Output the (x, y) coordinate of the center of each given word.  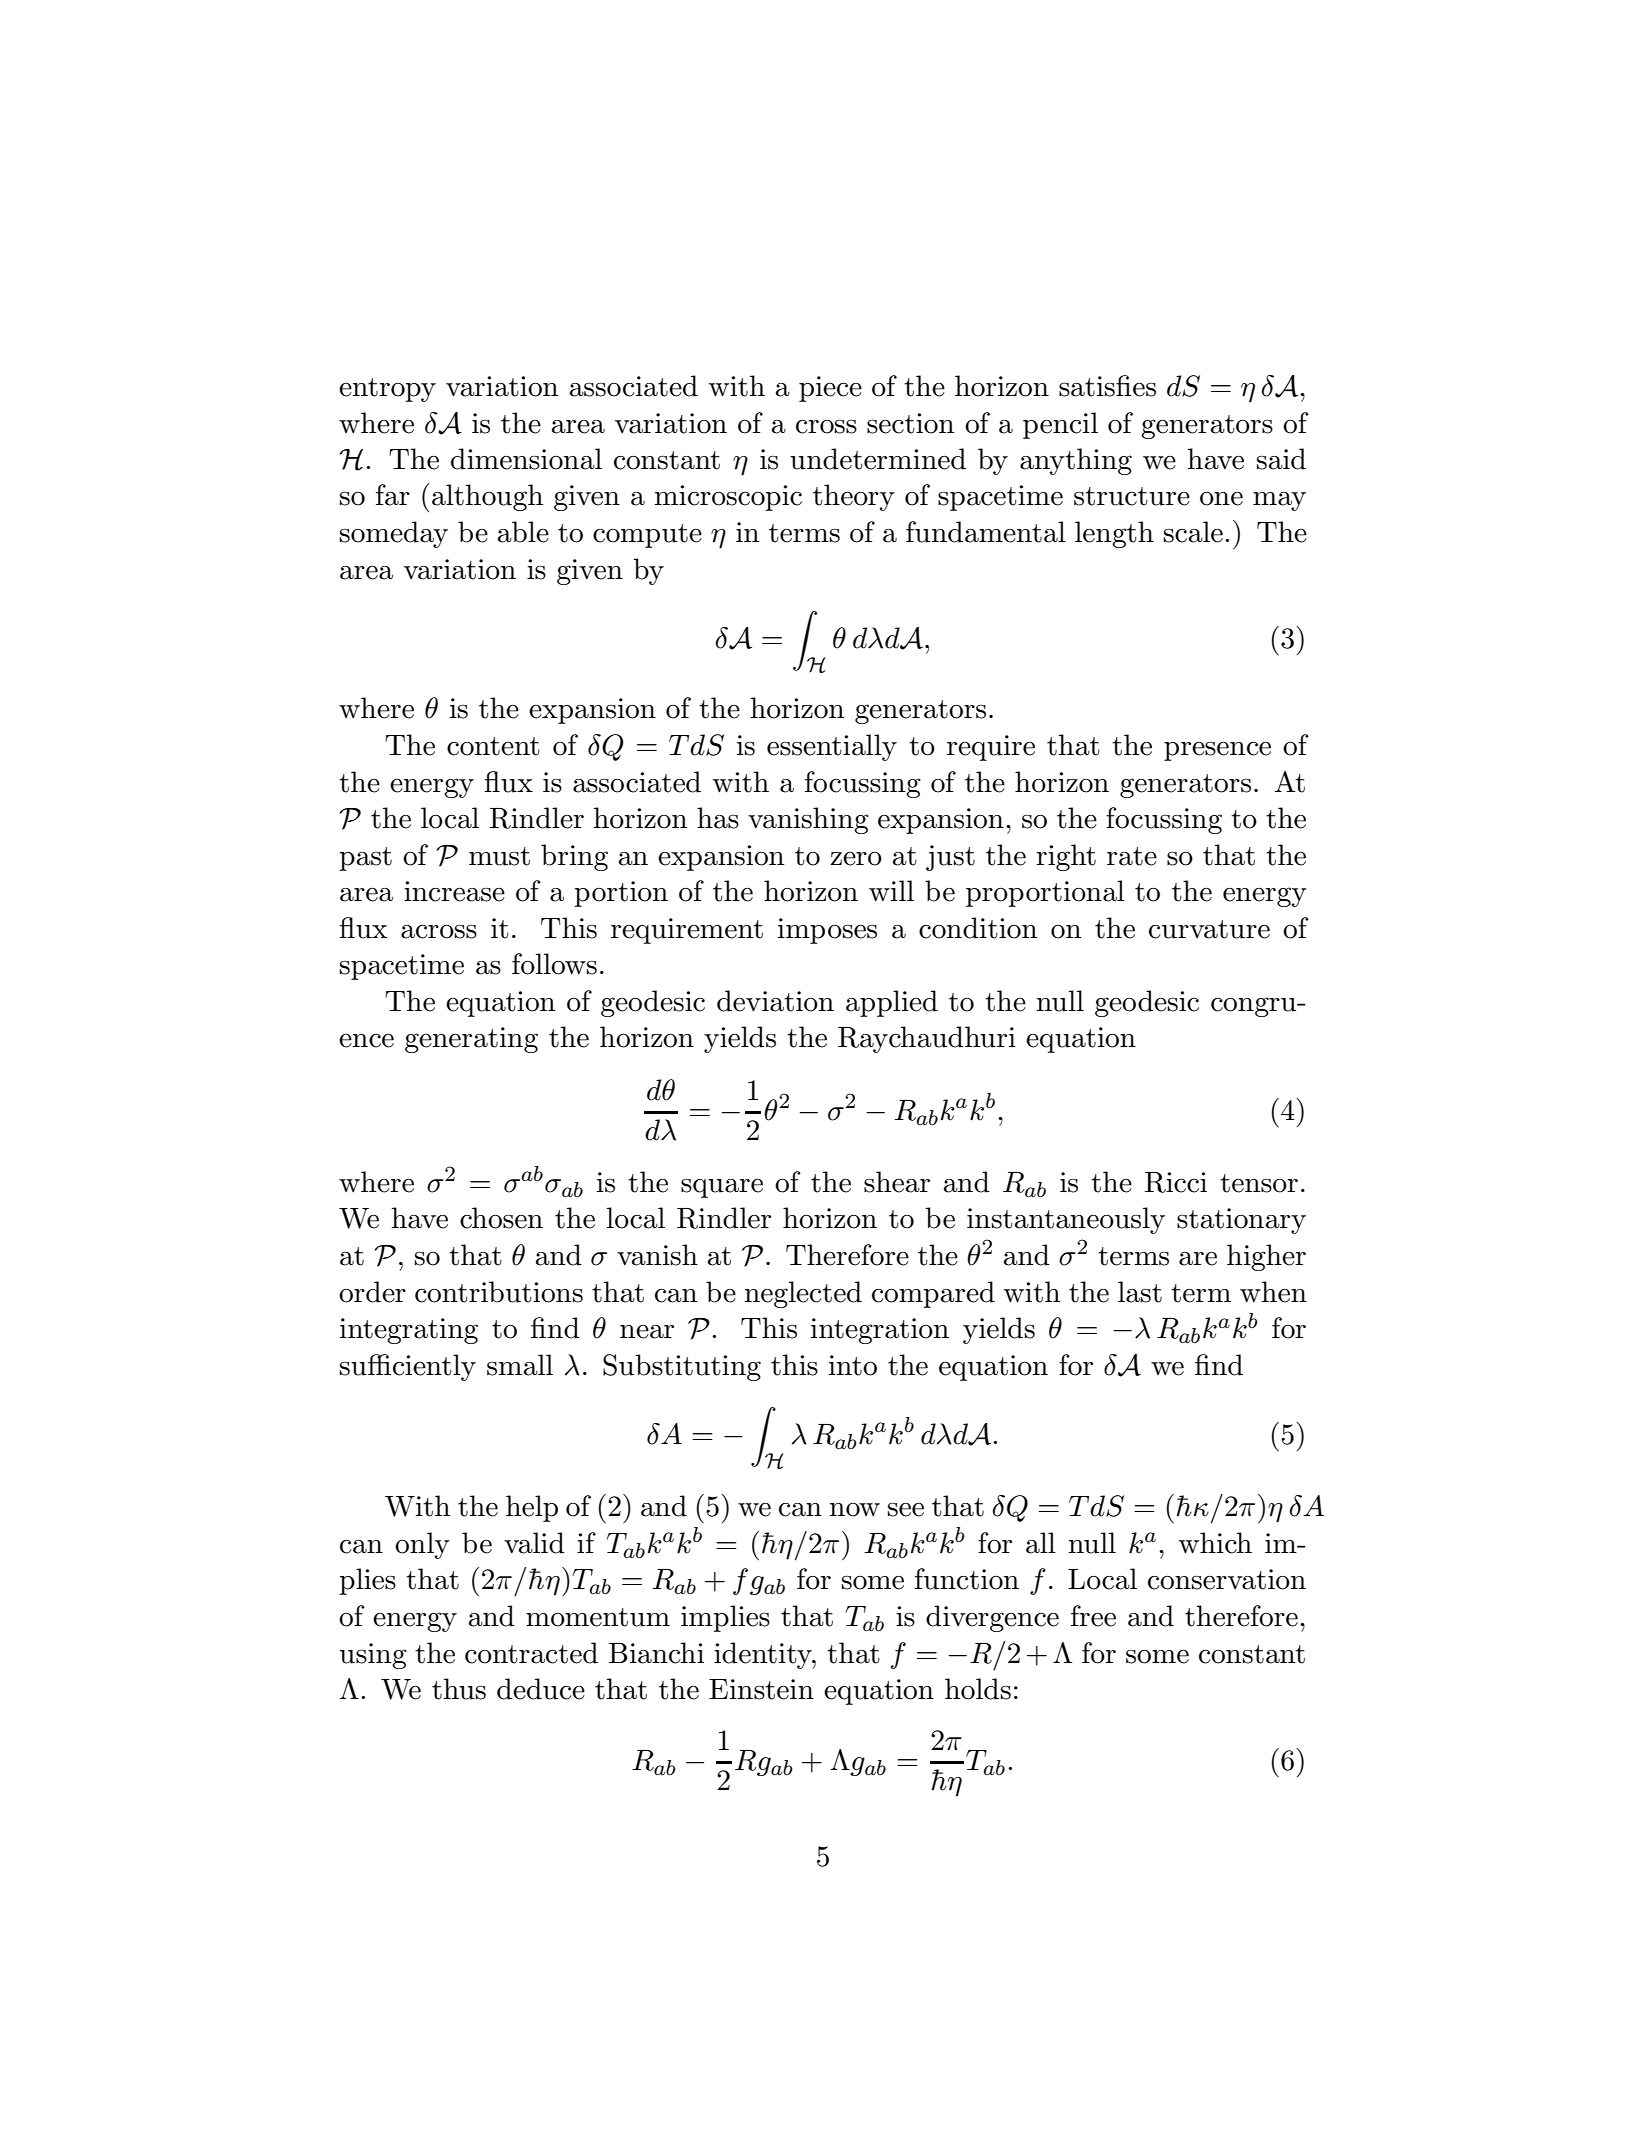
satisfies (1107, 386)
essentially (832, 747)
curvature (1209, 929)
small (520, 1365)
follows (554, 964)
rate (1132, 856)
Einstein (761, 1689)
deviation (775, 1001)
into (853, 1365)
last (1140, 1292)
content (493, 746)
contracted (531, 1653)
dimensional (526, 459)
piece (830, 389)
